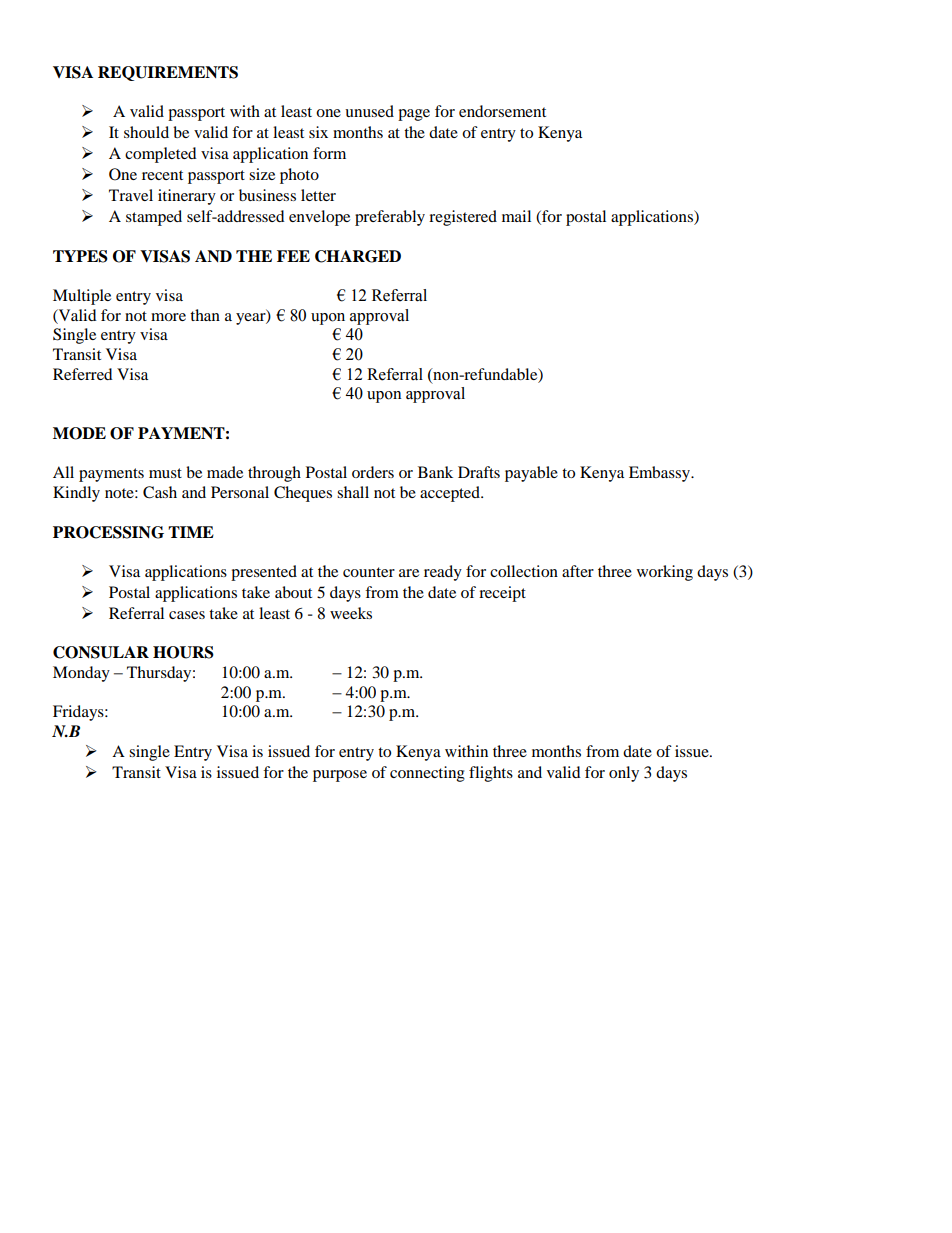 The image size is (952, 1233). I want to click on REQUIREMENTS, so click(168, 73).
